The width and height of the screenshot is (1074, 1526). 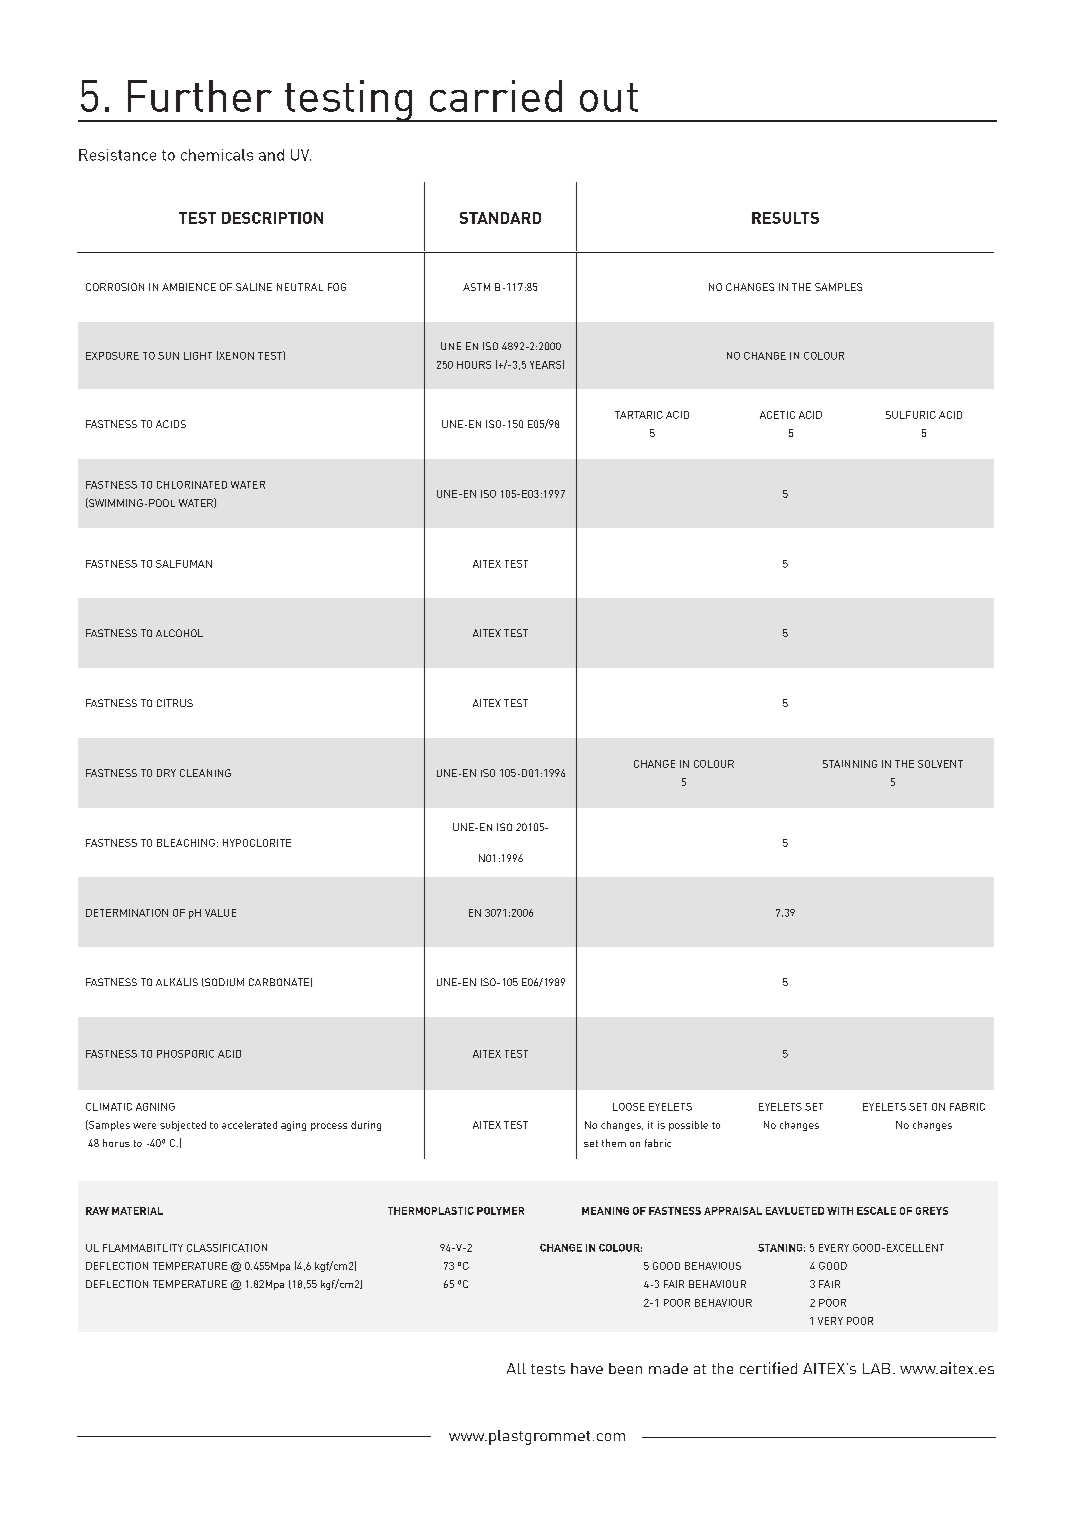 I want to click on CLASSIFICATION, so click(x=227, y=1248).
